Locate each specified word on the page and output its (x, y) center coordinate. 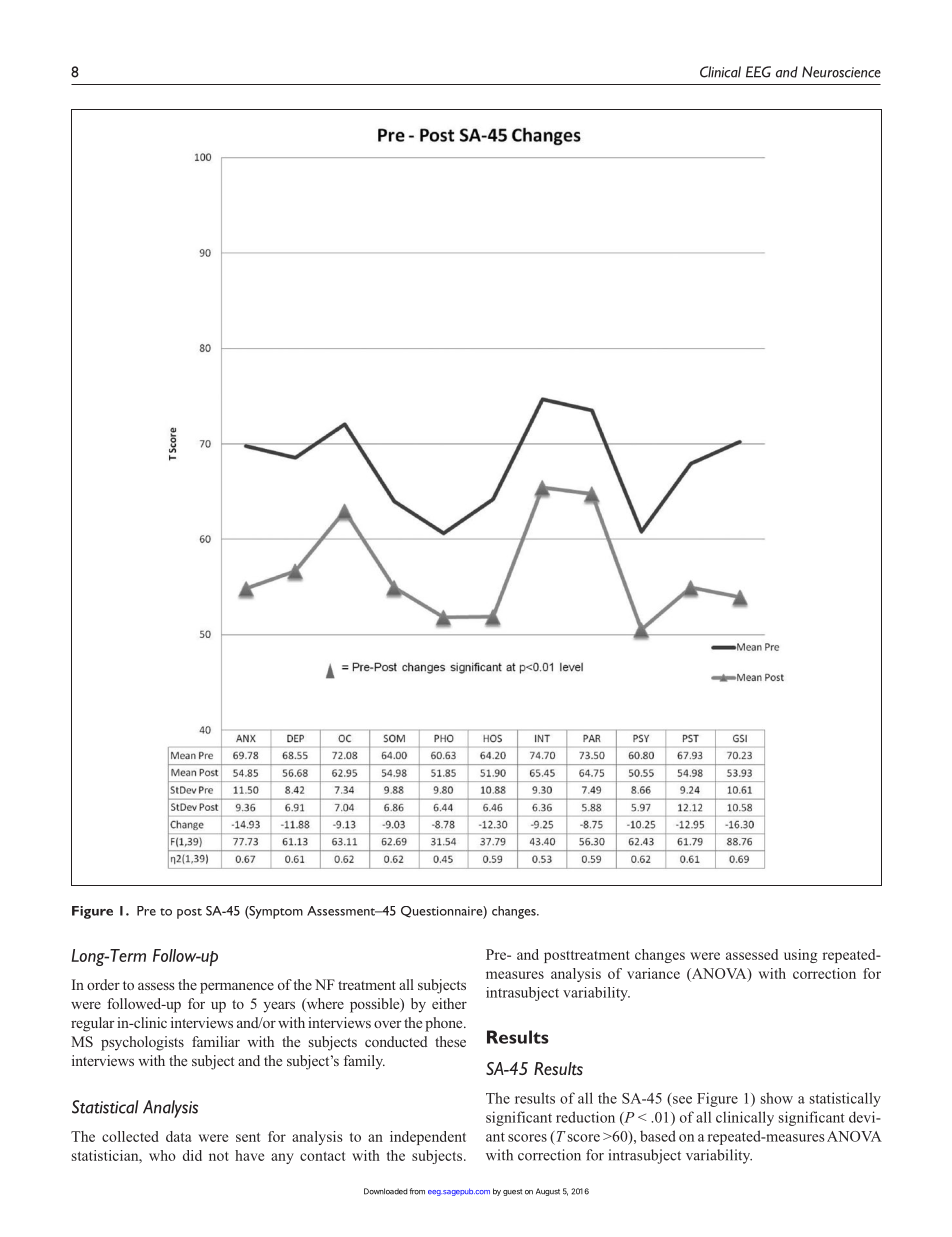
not (219, 1156)
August (548, 1192)
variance (653, 973)
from (417, 1191)
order (103, 984)
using (800, 956)
